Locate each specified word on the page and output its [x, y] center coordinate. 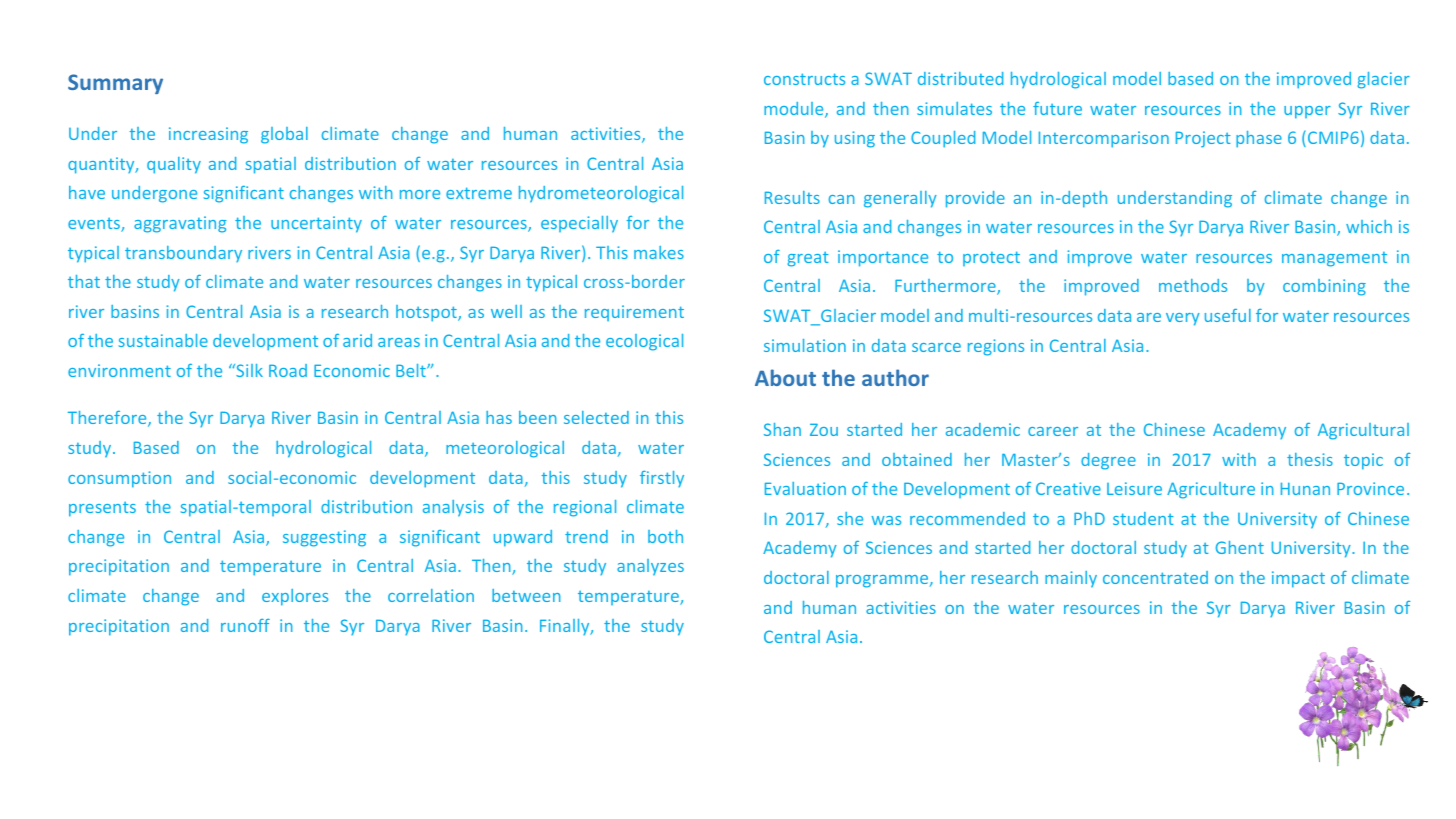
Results [792, 197]
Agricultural [1363, 431]
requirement [634, 313]
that [84, 281]
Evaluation [805, 488]
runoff [245, 625]
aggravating [180, 224]
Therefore [108, 419]
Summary [115, 84]
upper [1307, 112]
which [1369, 226]
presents [102, 509]
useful [1228, 315]
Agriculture [1211, 490]
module [795, 110]
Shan [782, 429]
